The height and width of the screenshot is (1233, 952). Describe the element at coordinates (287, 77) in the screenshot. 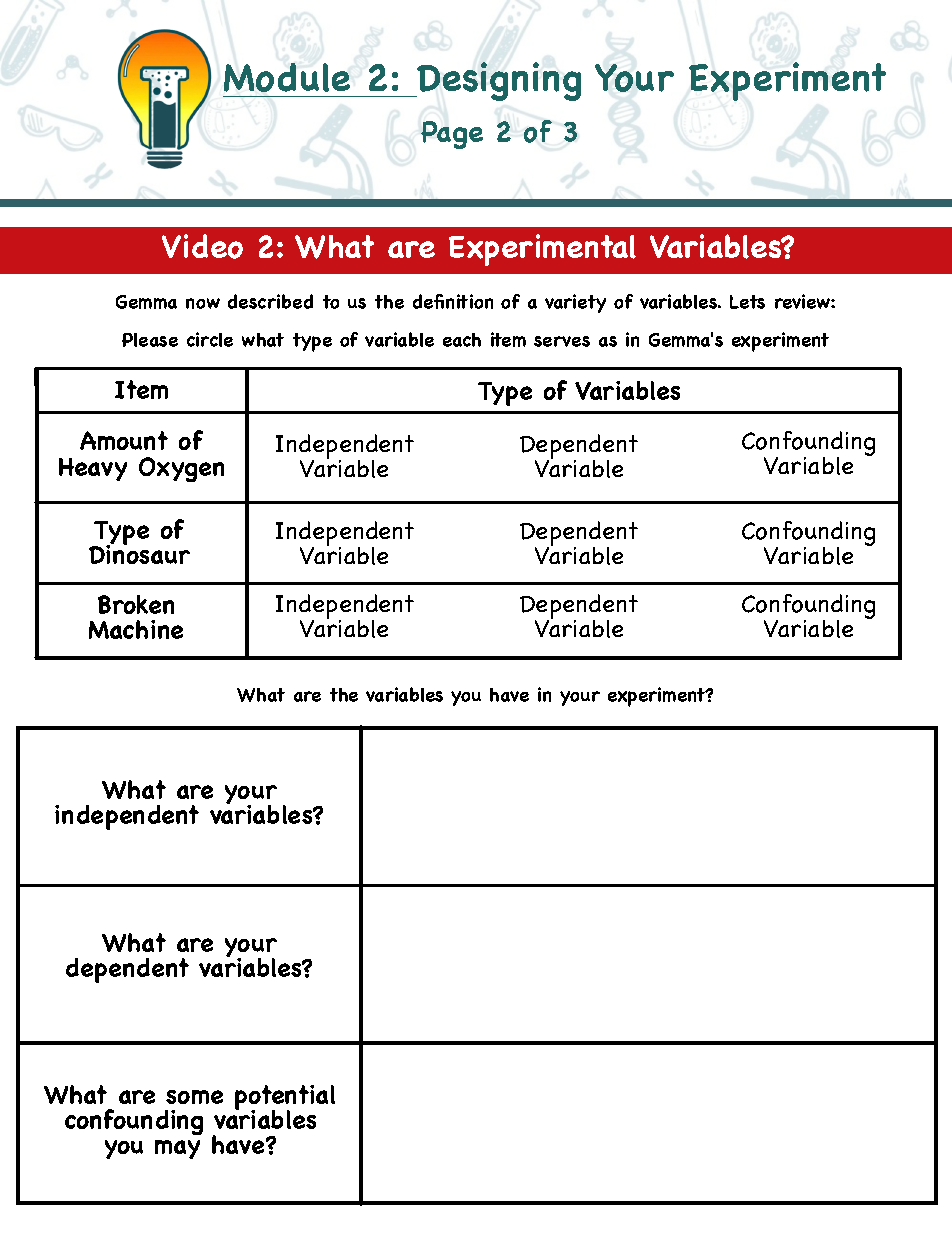

I see `Module` at that location.
